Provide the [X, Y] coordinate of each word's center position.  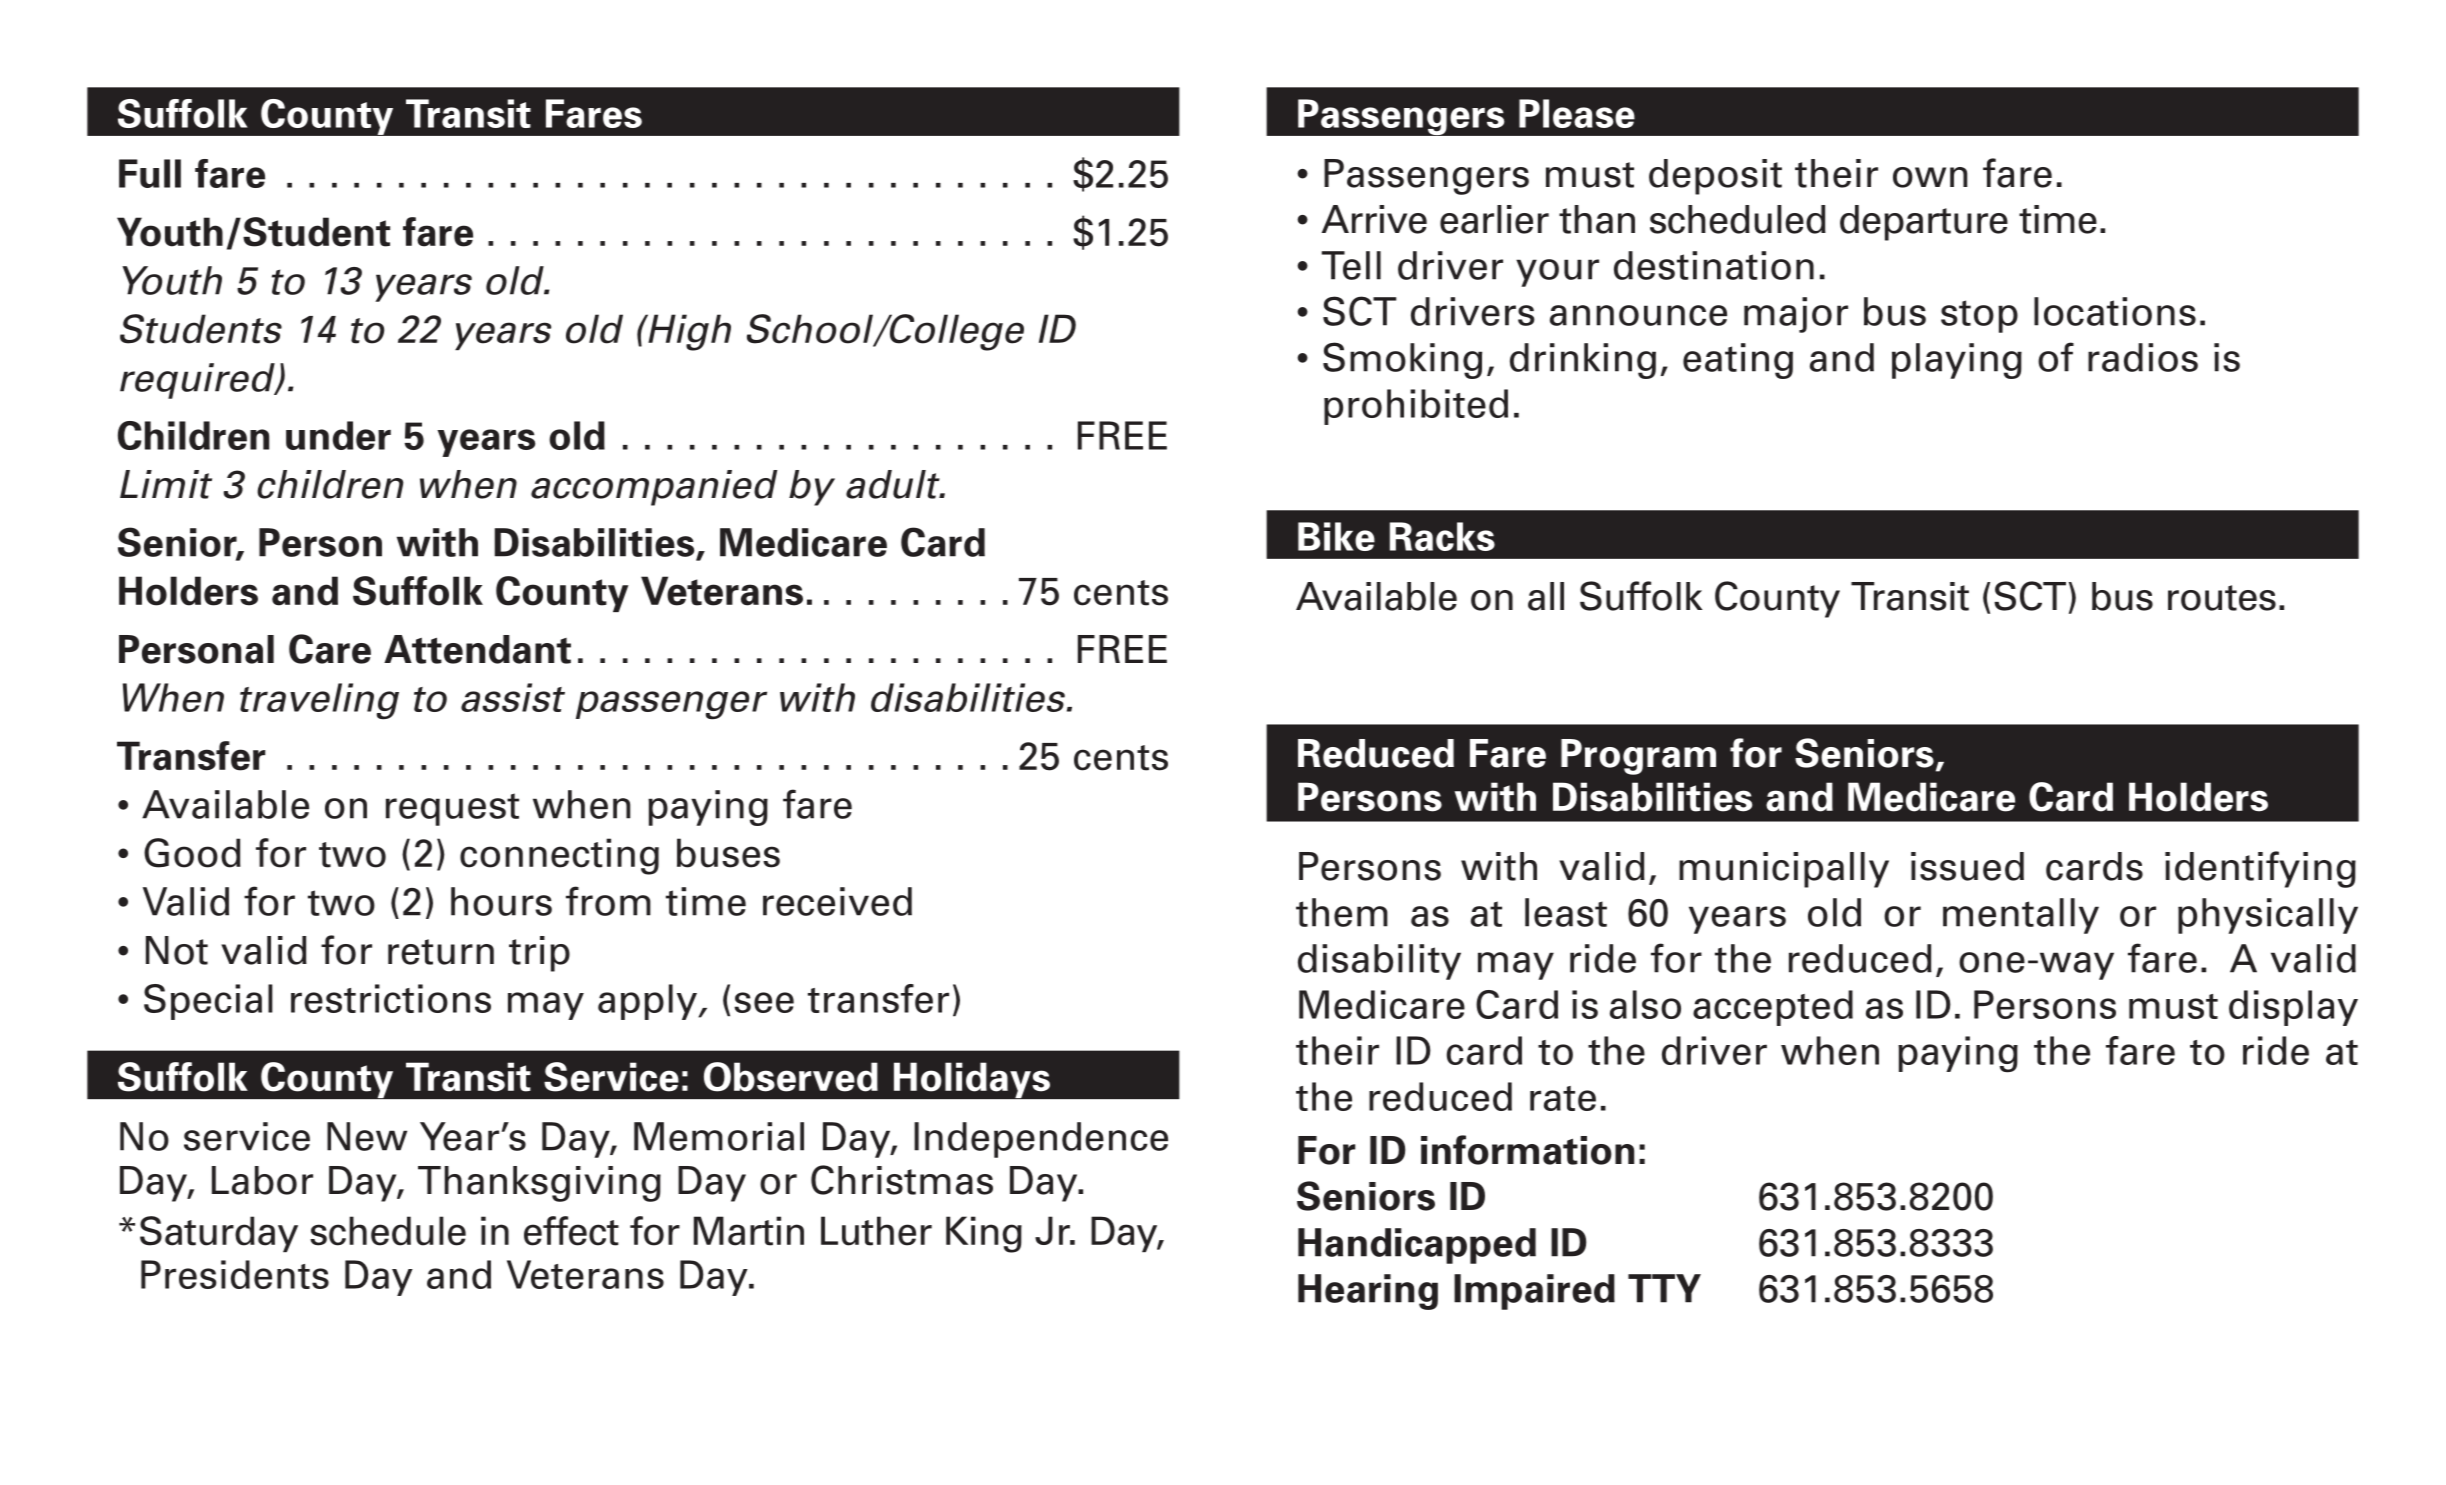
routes [2222, 598]
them [1342, 912]
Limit [166, 484]
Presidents [235, 1274]
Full [150, 173]
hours [501, 901]
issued [1967, 866]
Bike [1336, 536]
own [1930, 177]
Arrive [1374, 219]
